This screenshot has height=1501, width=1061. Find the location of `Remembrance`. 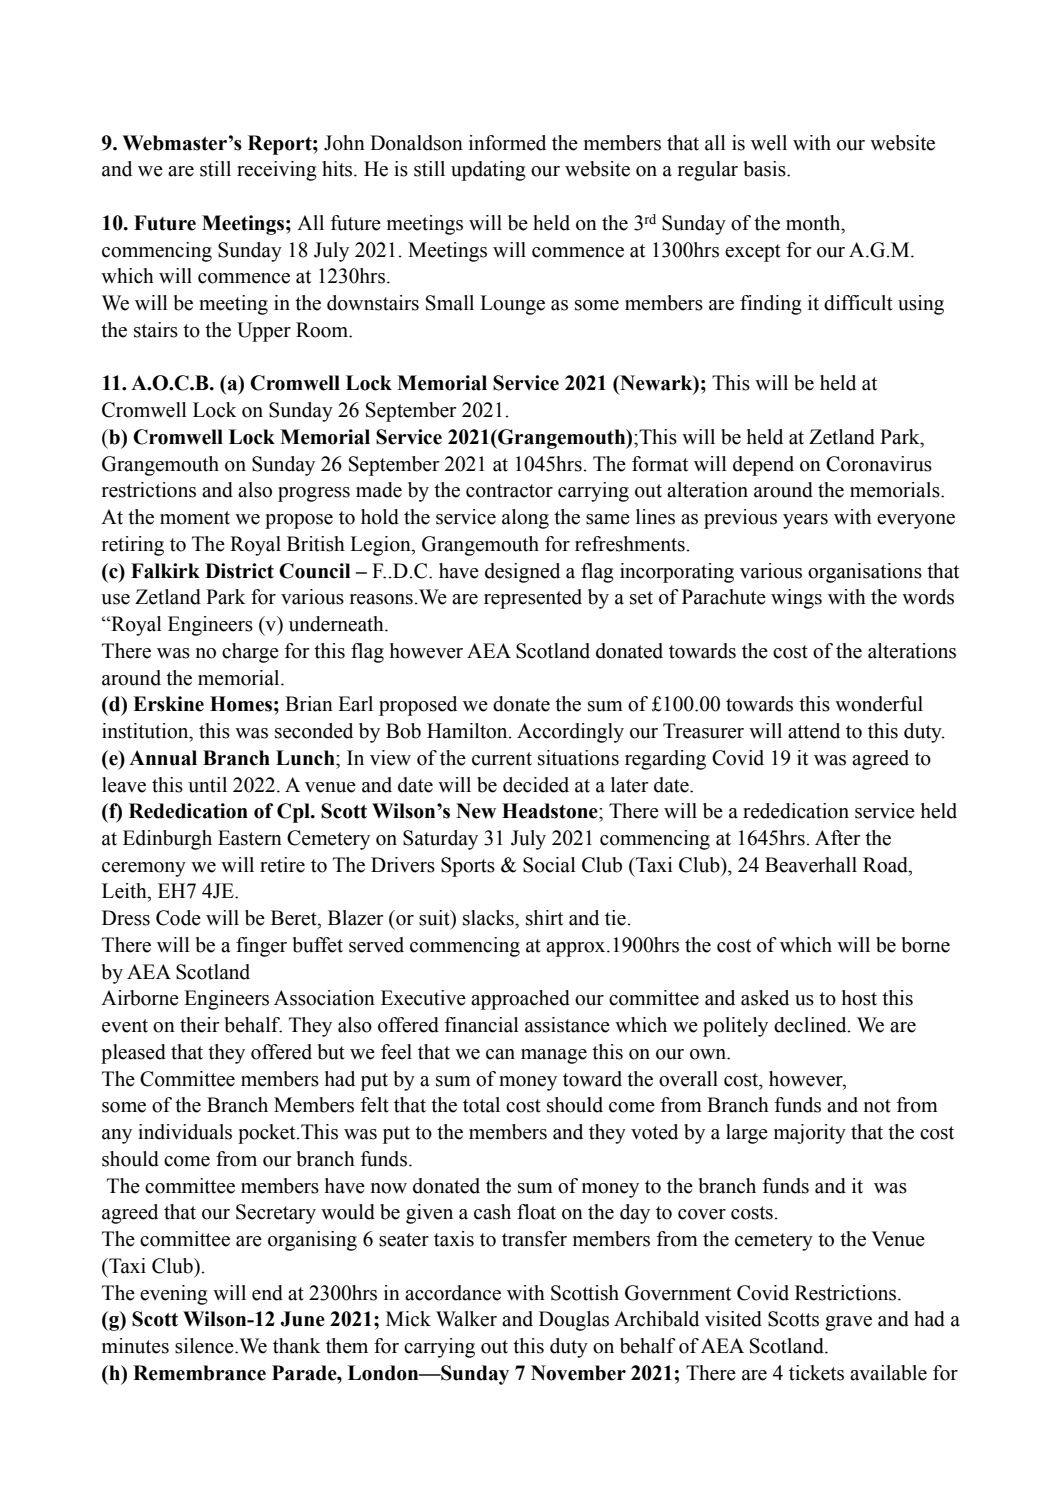

Remembrance is located at coordinates (199, 1373).
